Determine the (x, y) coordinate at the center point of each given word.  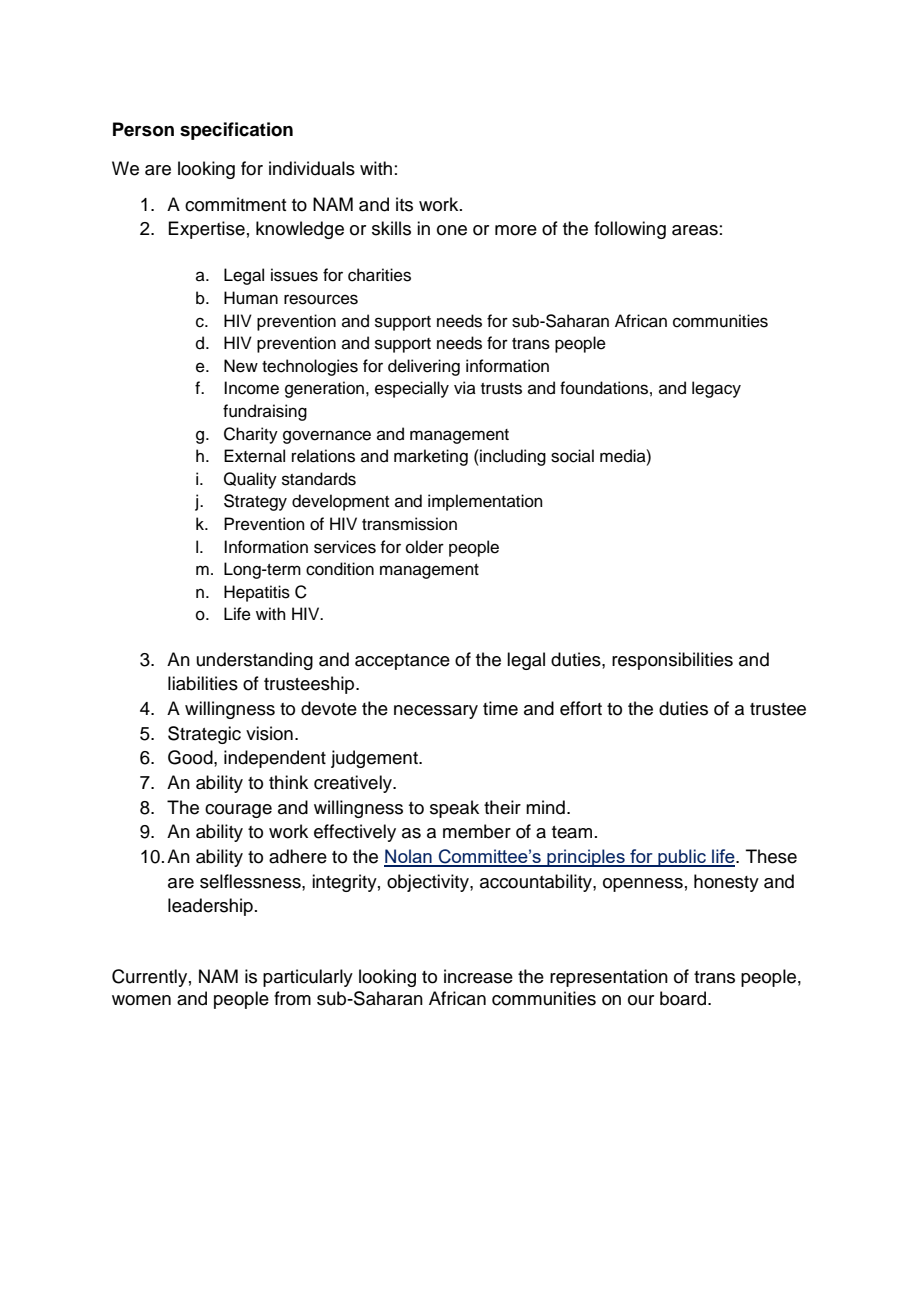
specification (236, 131)
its (404, 204)
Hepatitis (257, 593)
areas (695, 230)
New (241, 366)
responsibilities (672, 661)
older (425, 547)
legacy (716, 389)
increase (478, 976)
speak (454, 809)
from (292, 998)
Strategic (204, 735)
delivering (424, 367)
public (682, 858)
